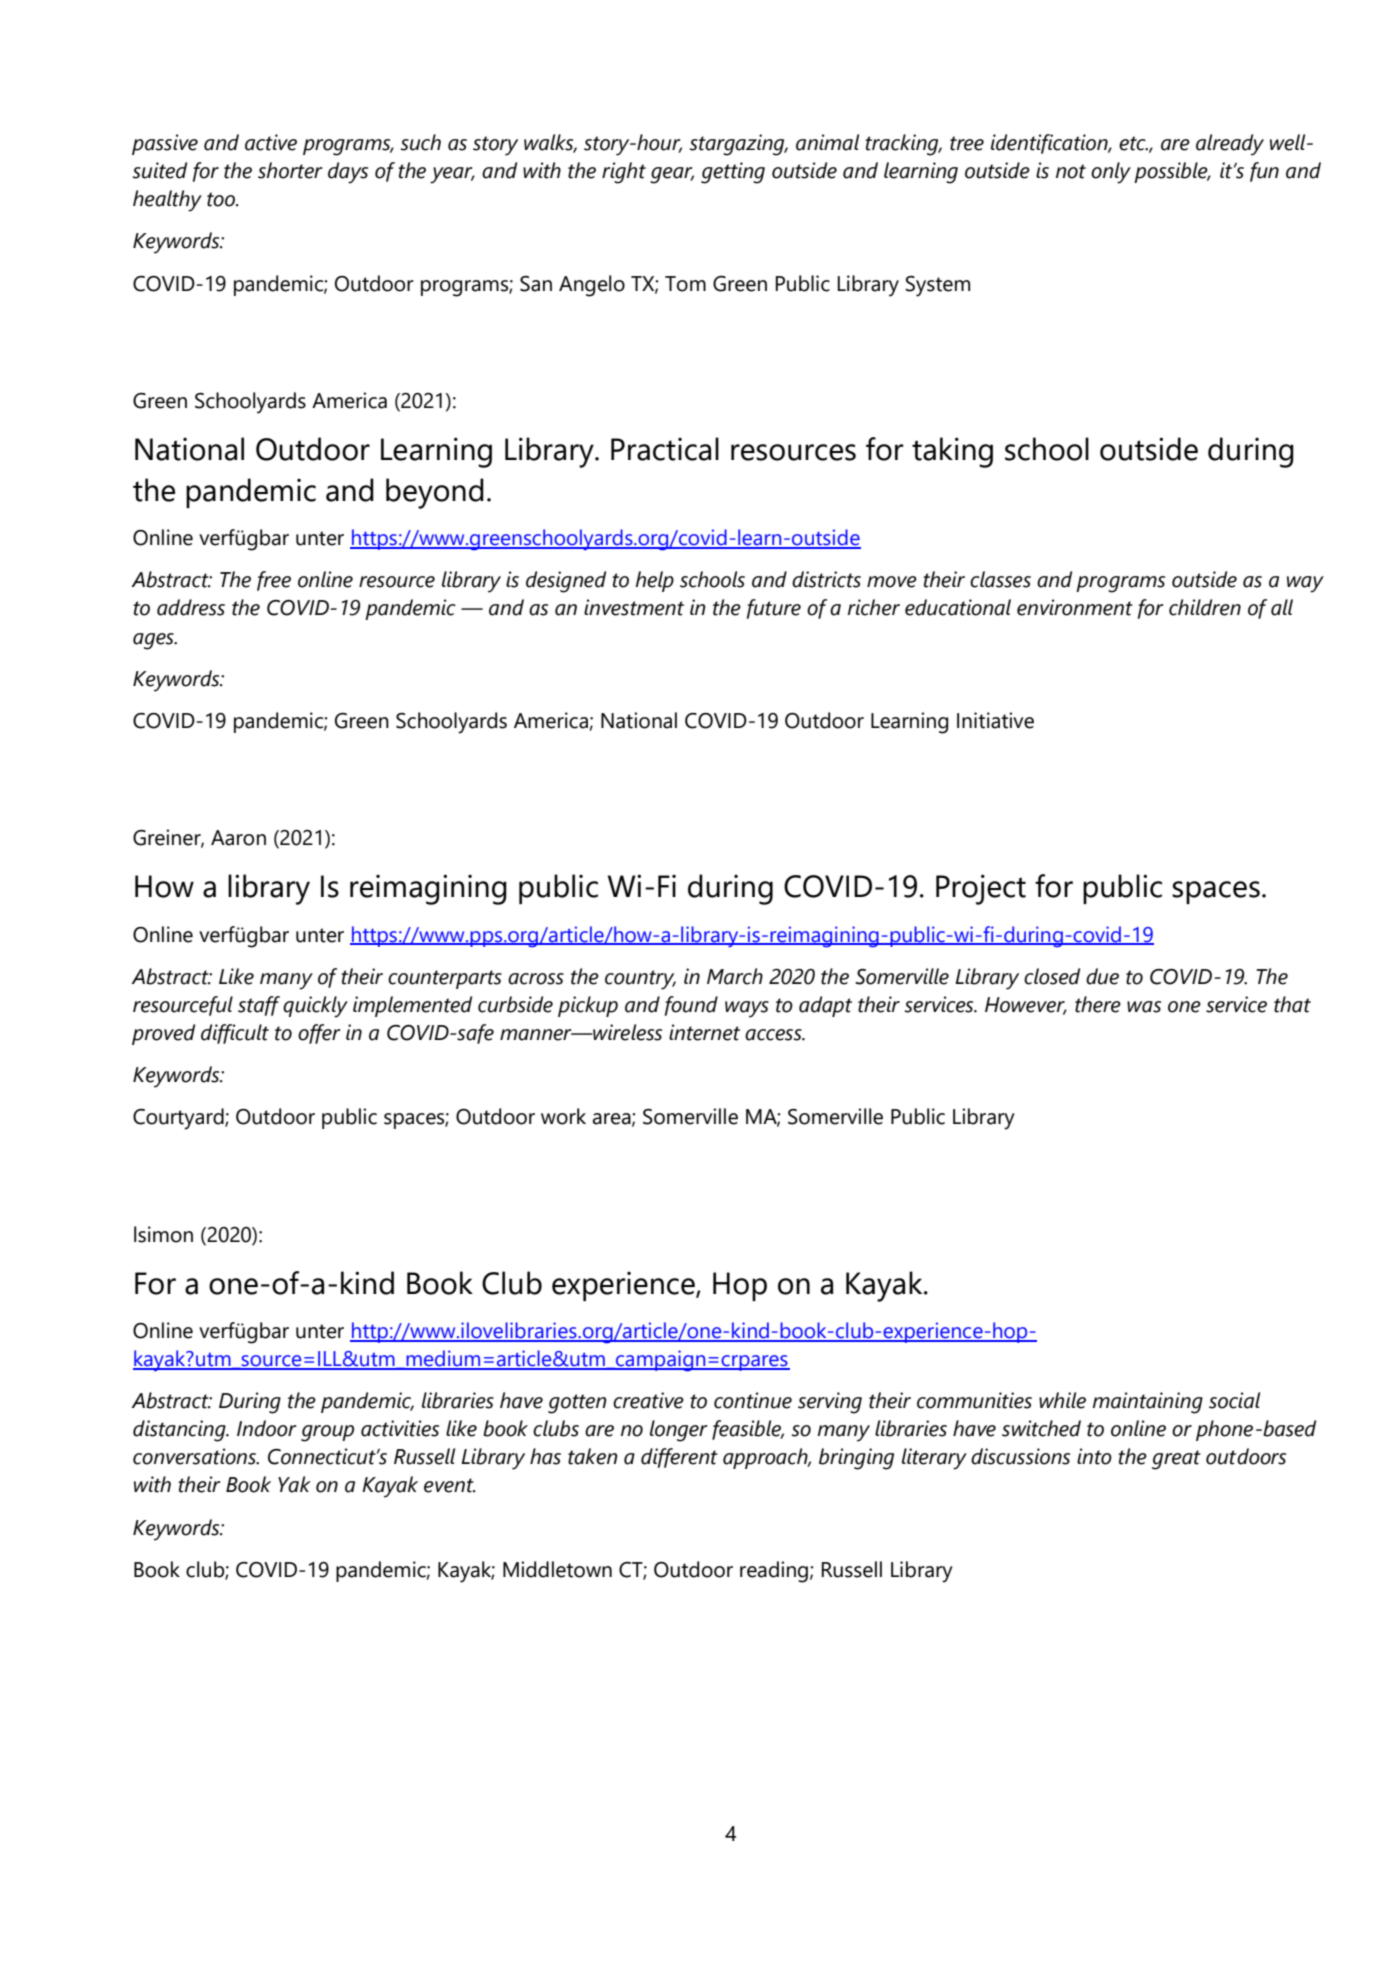  I want to click on only, so click(1111, 173).
